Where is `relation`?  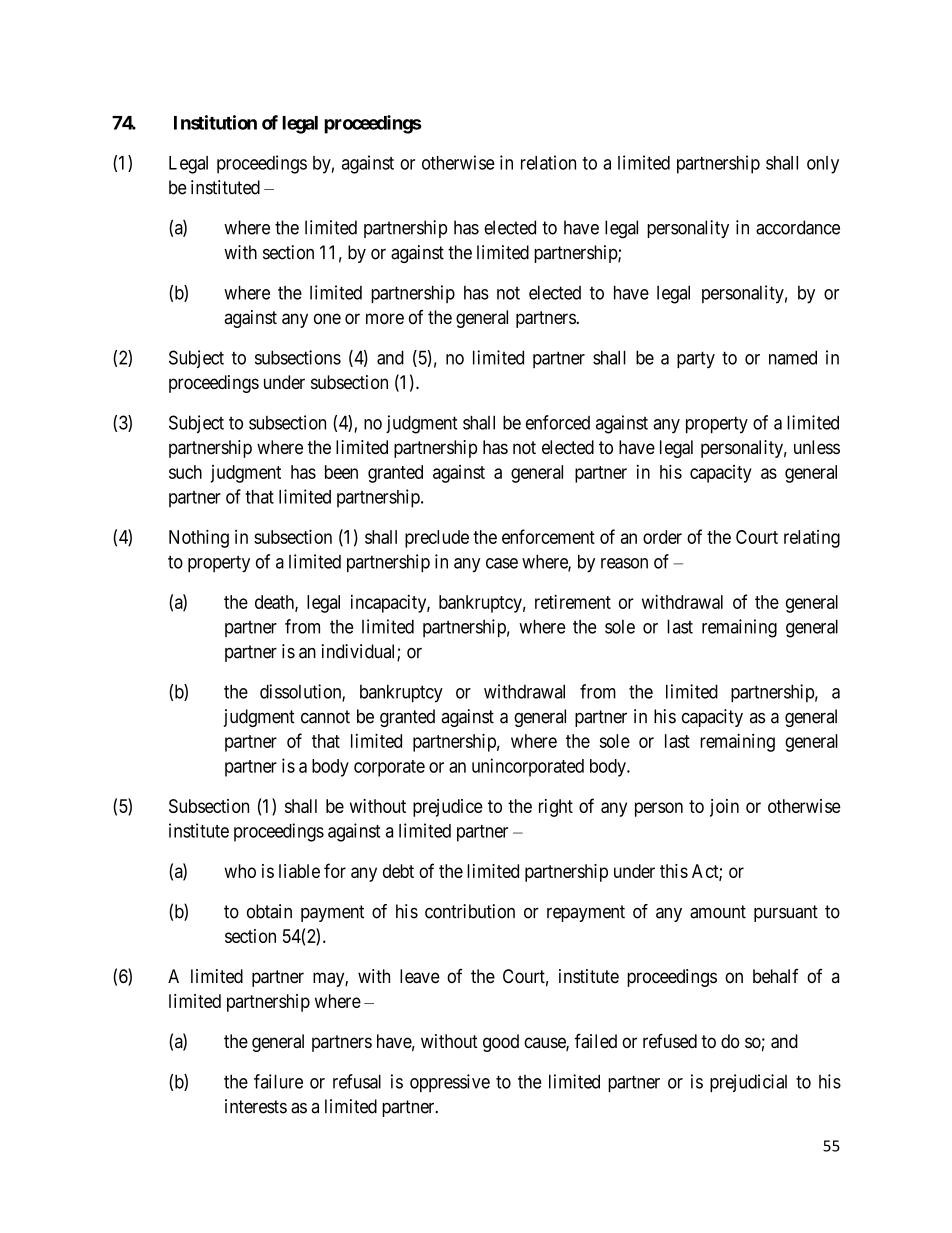 relation is located at coordinates (548, 162).
